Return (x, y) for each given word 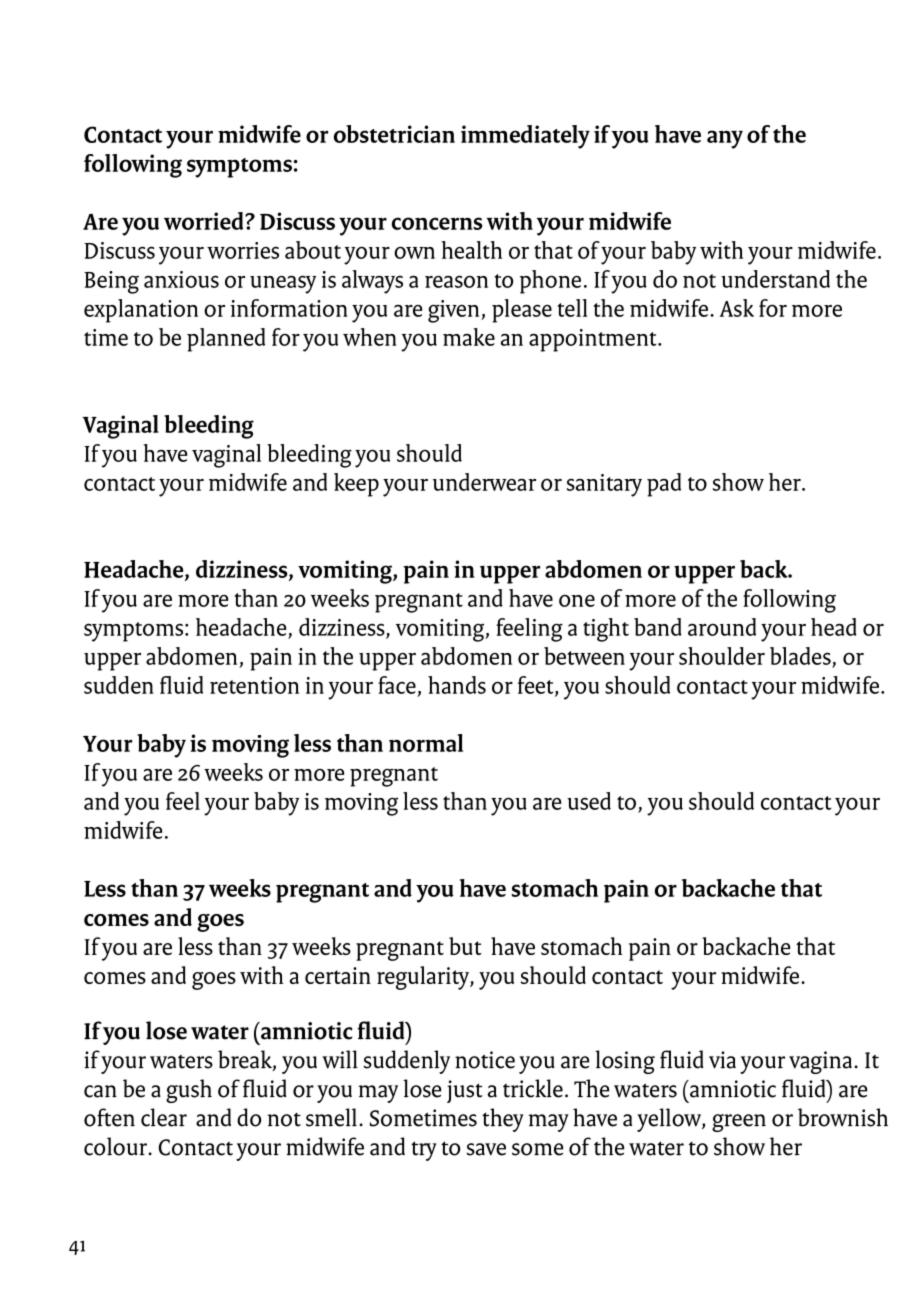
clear (164, 1117)
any (725, 139)
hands (457, 685)
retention (254, 685)
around (722, 627)
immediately (525, 137)
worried (205, 221)
